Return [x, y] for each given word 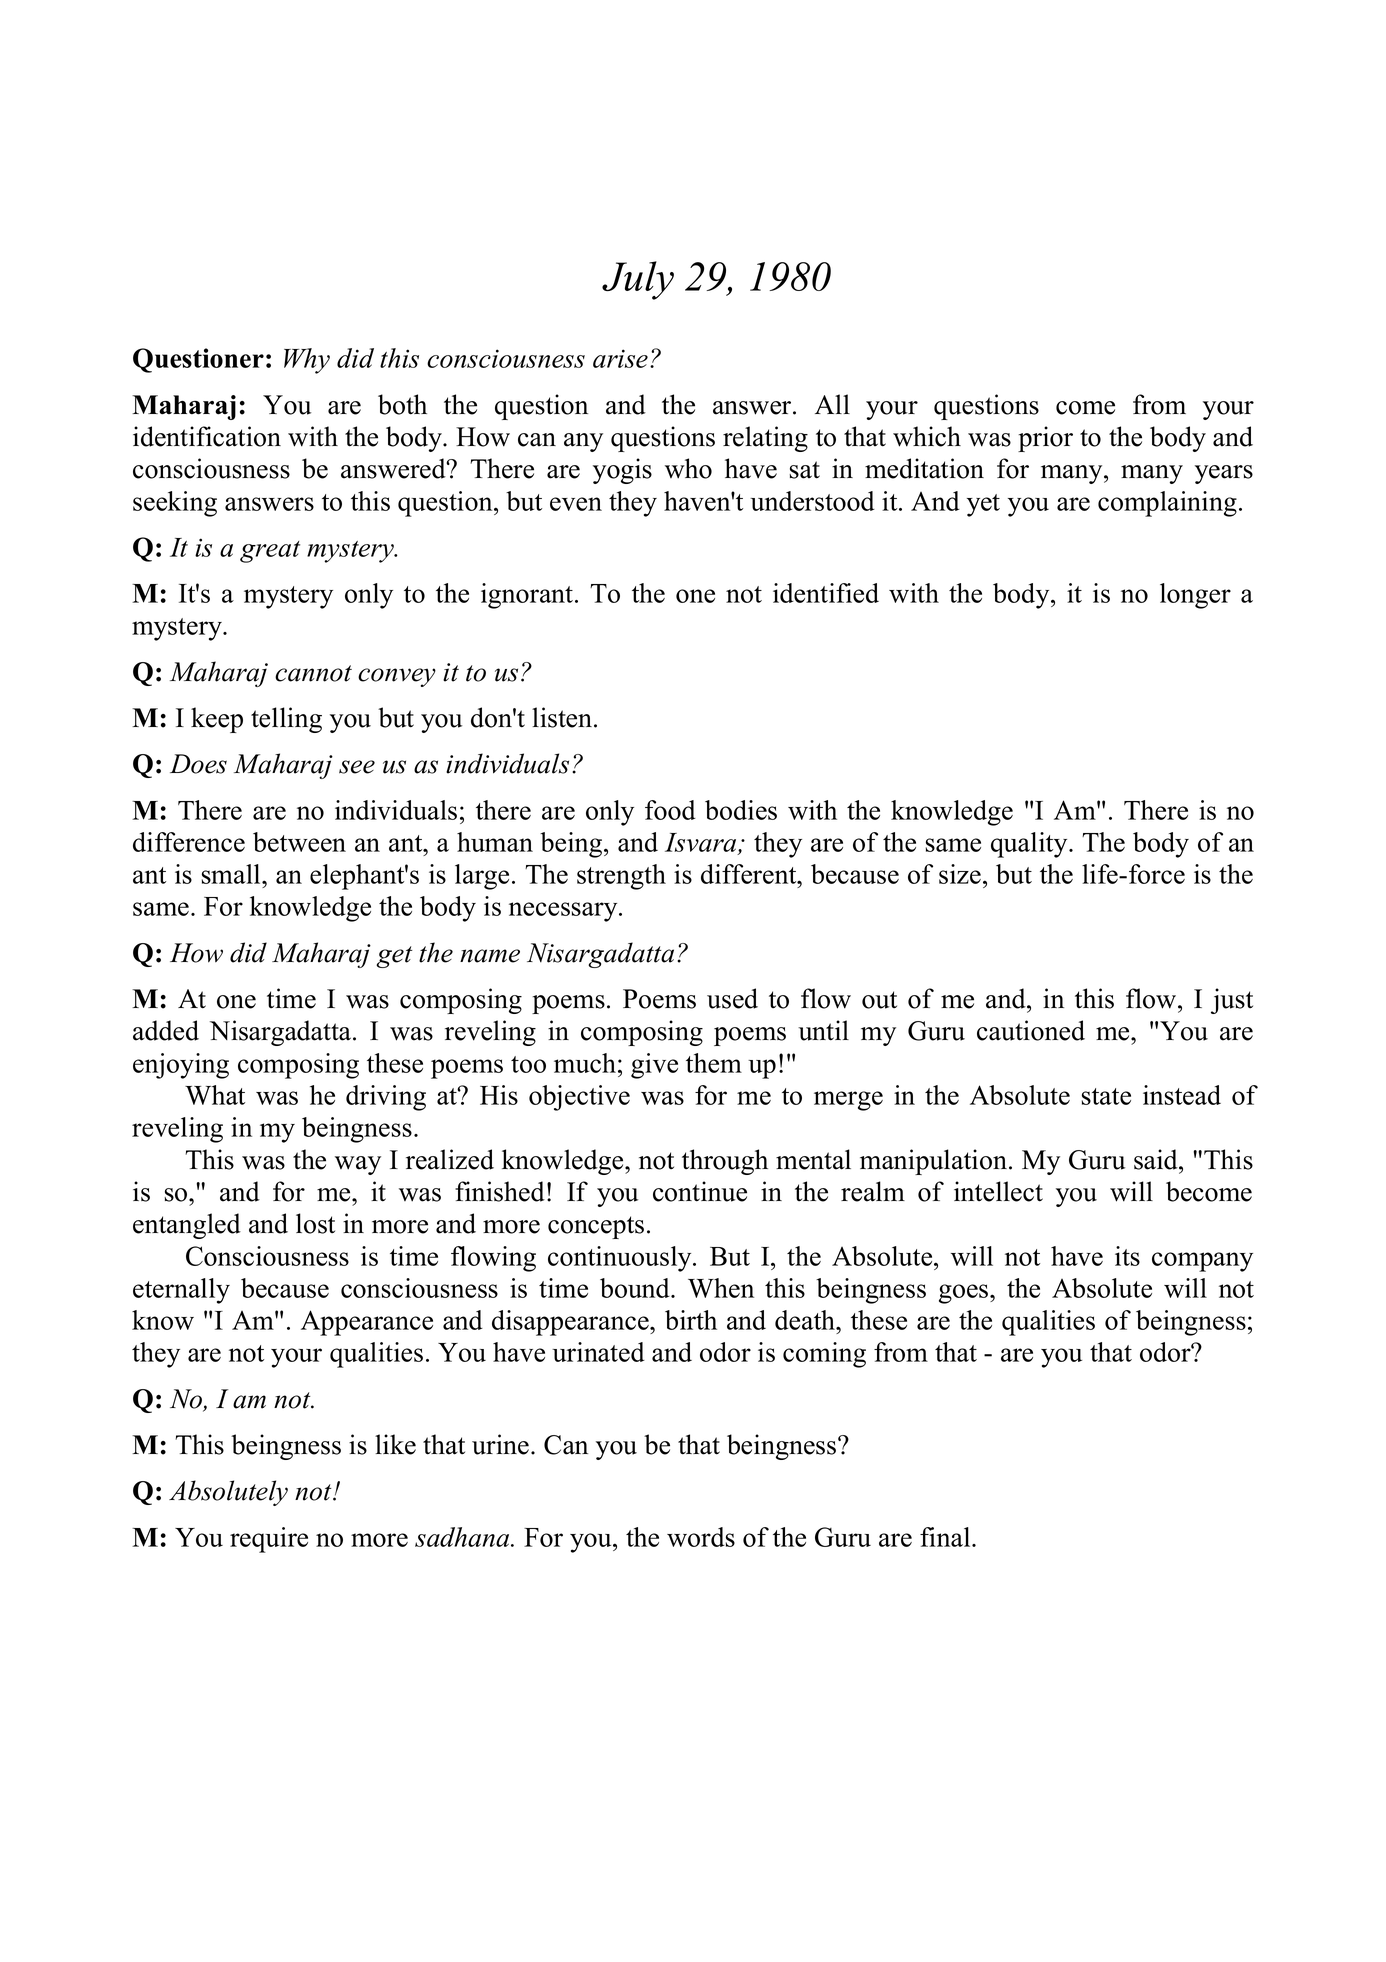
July [638, 280]
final [946, 1537]
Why [307, 361]
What [215, 1095]
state [1106, 1096]
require [269, 1540]
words [701, 1537]
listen [563, 717]
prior [1045, 439]
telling [286, 720]
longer [1195, 596]
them [714, 1063]
